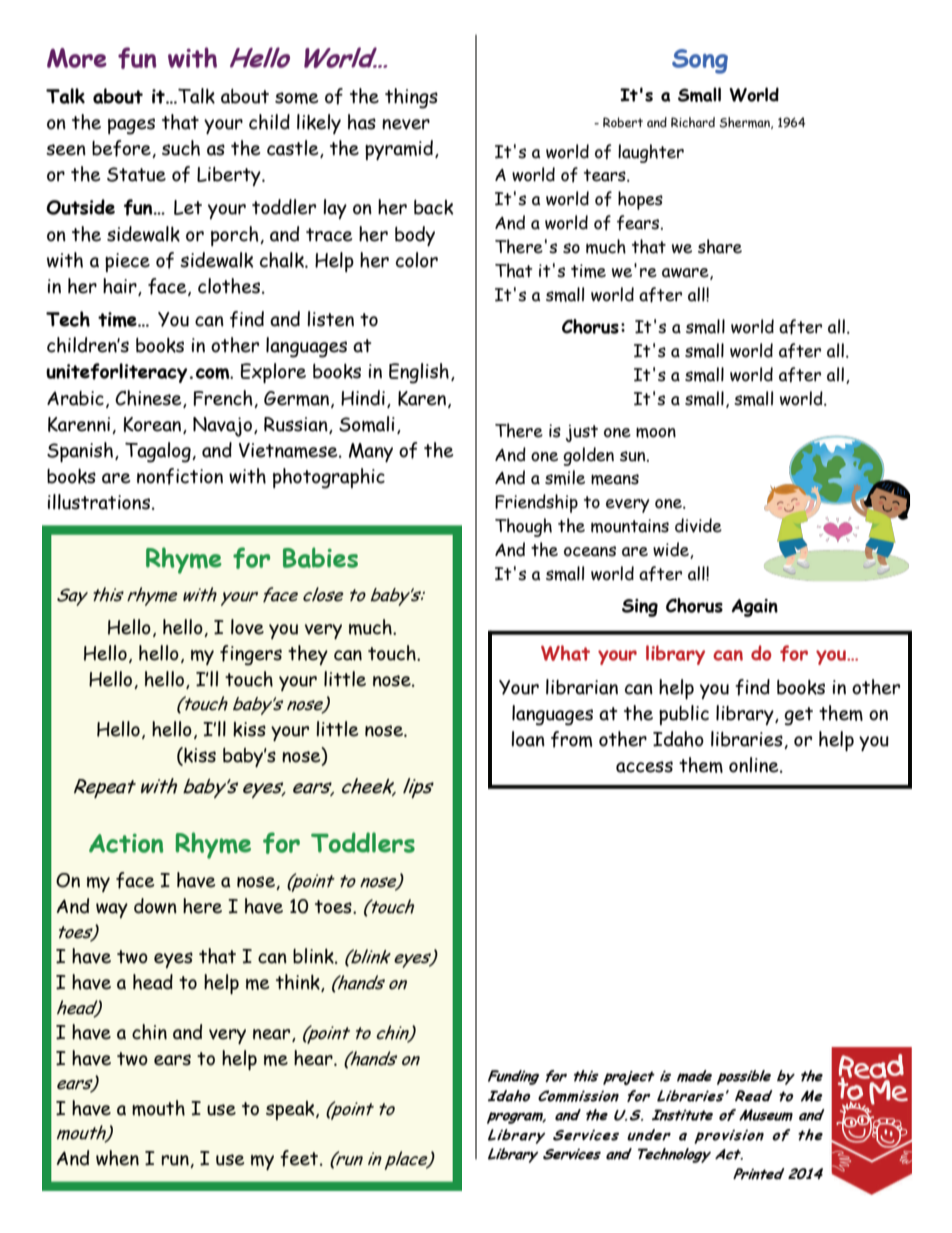 The image size is (952, 1233). Describe the element at coordinates (700, 61) in the image. I see `Song` at that location.
